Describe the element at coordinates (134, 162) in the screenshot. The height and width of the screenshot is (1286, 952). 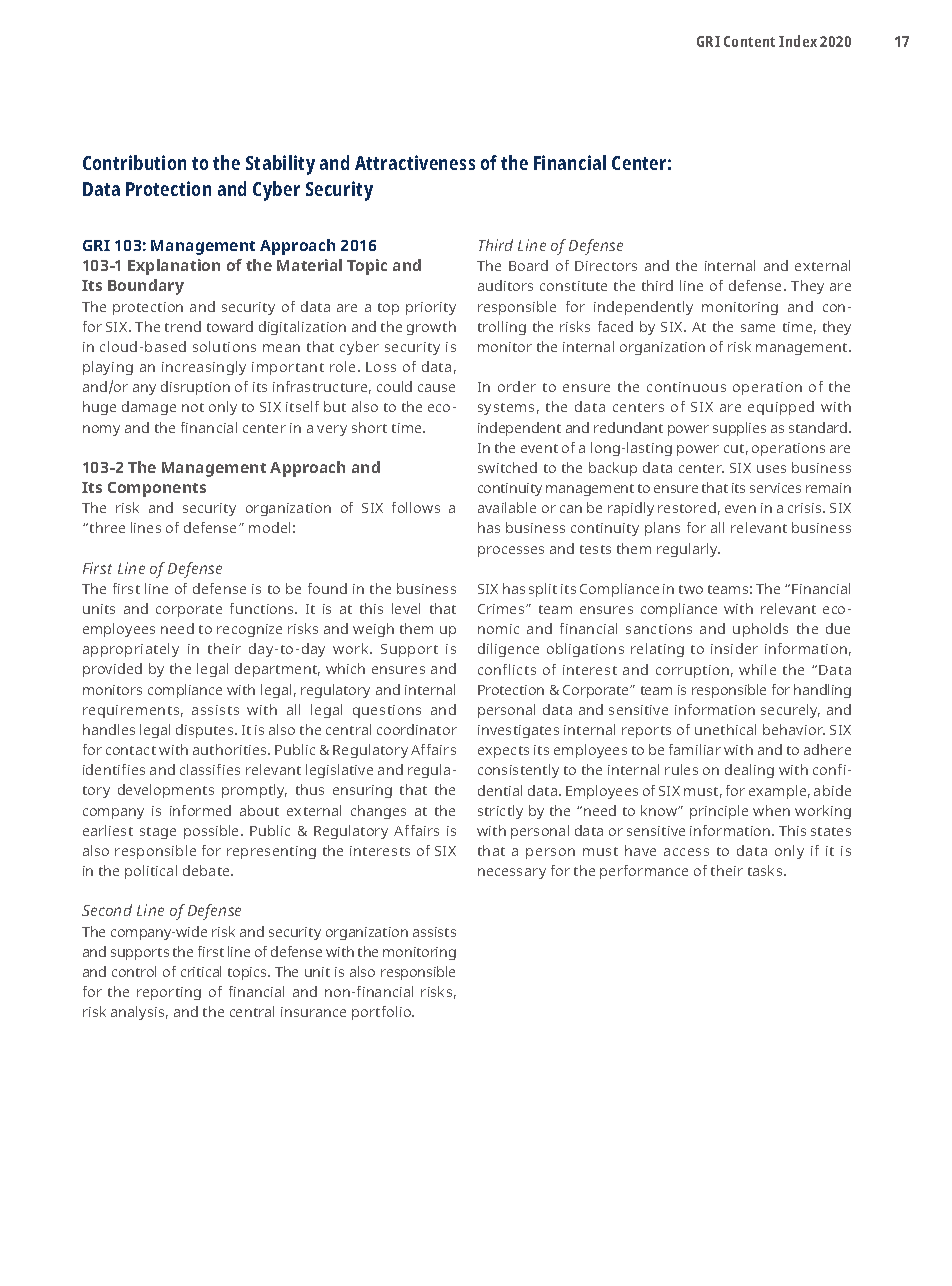
I see `Contribution` at that location.
